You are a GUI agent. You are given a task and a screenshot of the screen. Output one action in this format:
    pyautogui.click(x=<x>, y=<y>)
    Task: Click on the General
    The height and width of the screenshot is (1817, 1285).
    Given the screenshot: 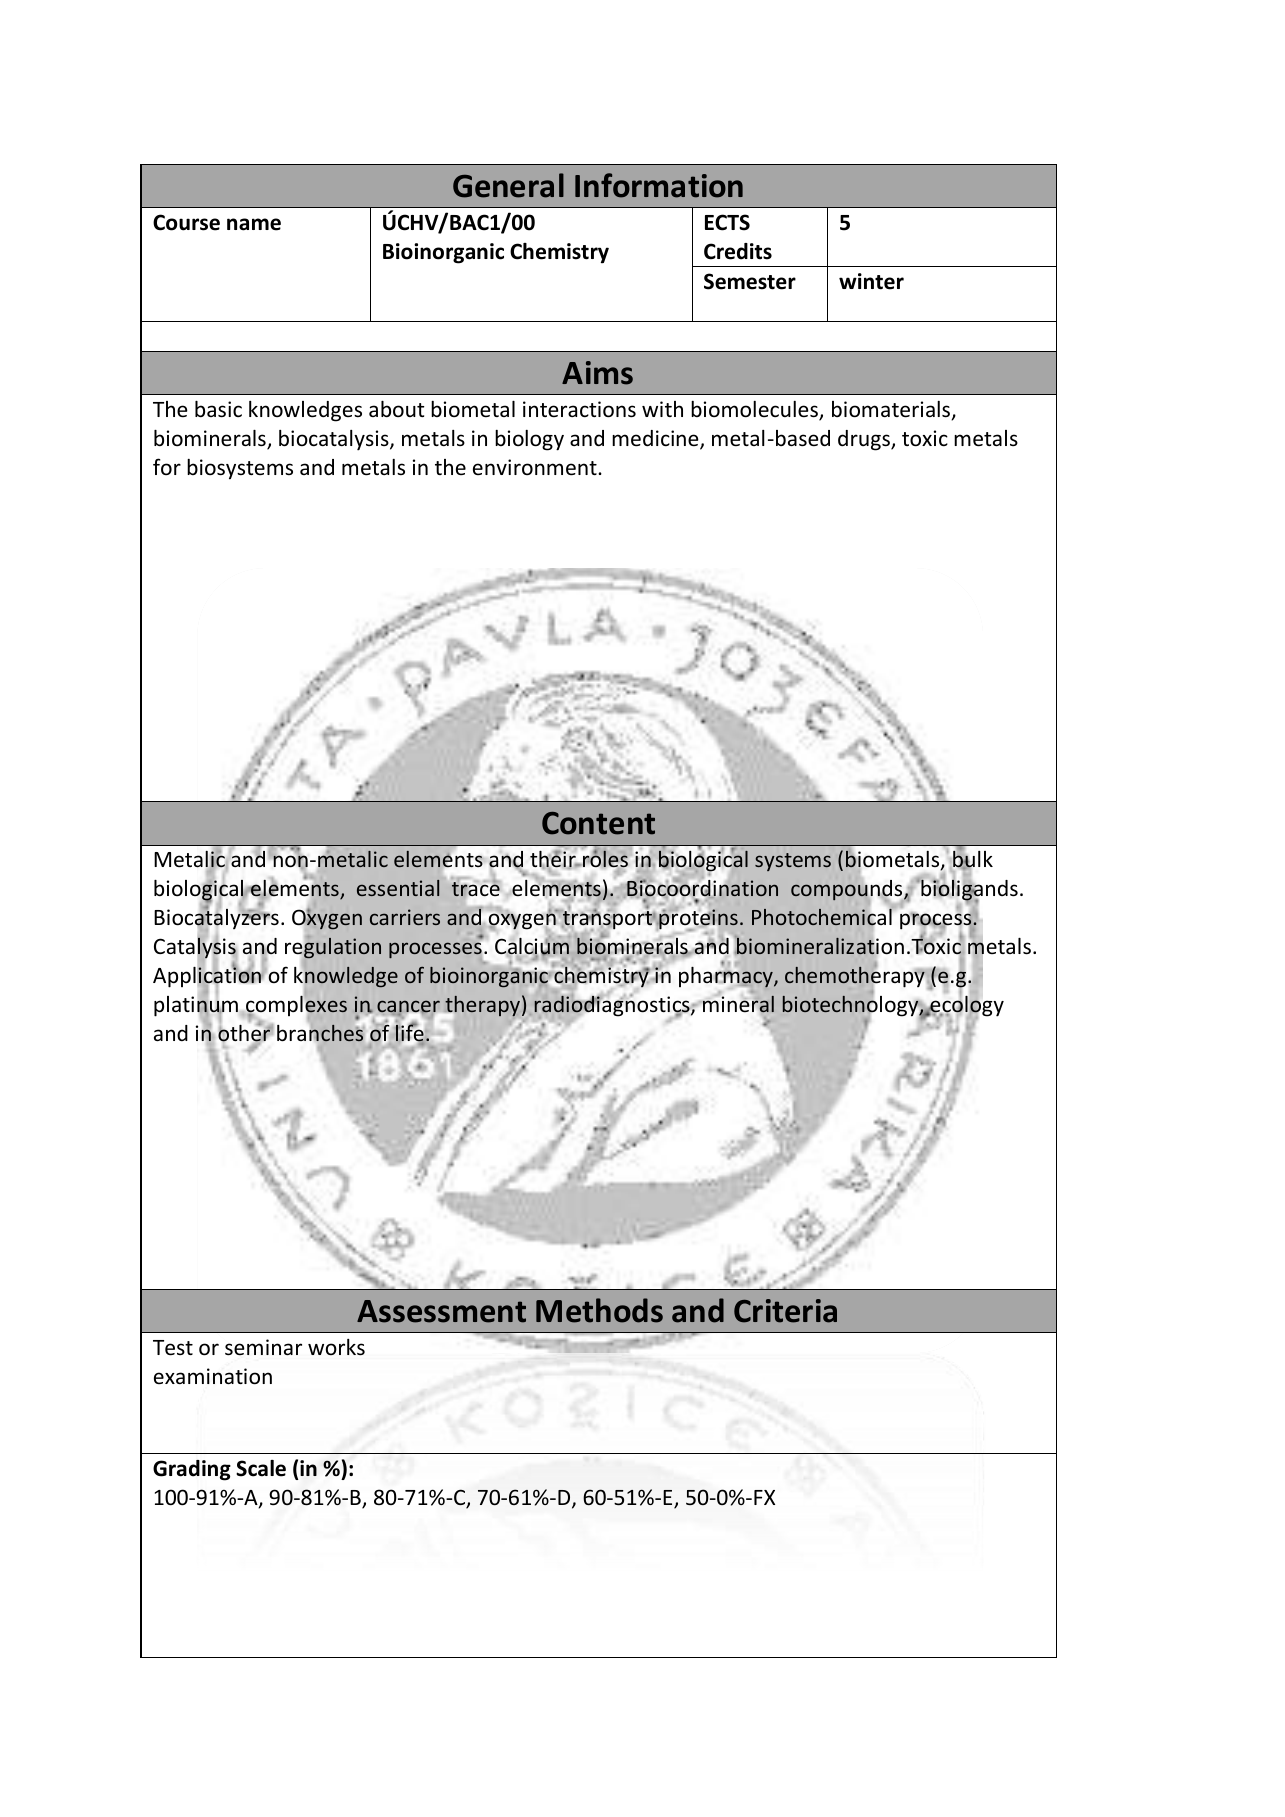 What is the action you would take?
    pyautogui.click(x=508, y=185)
